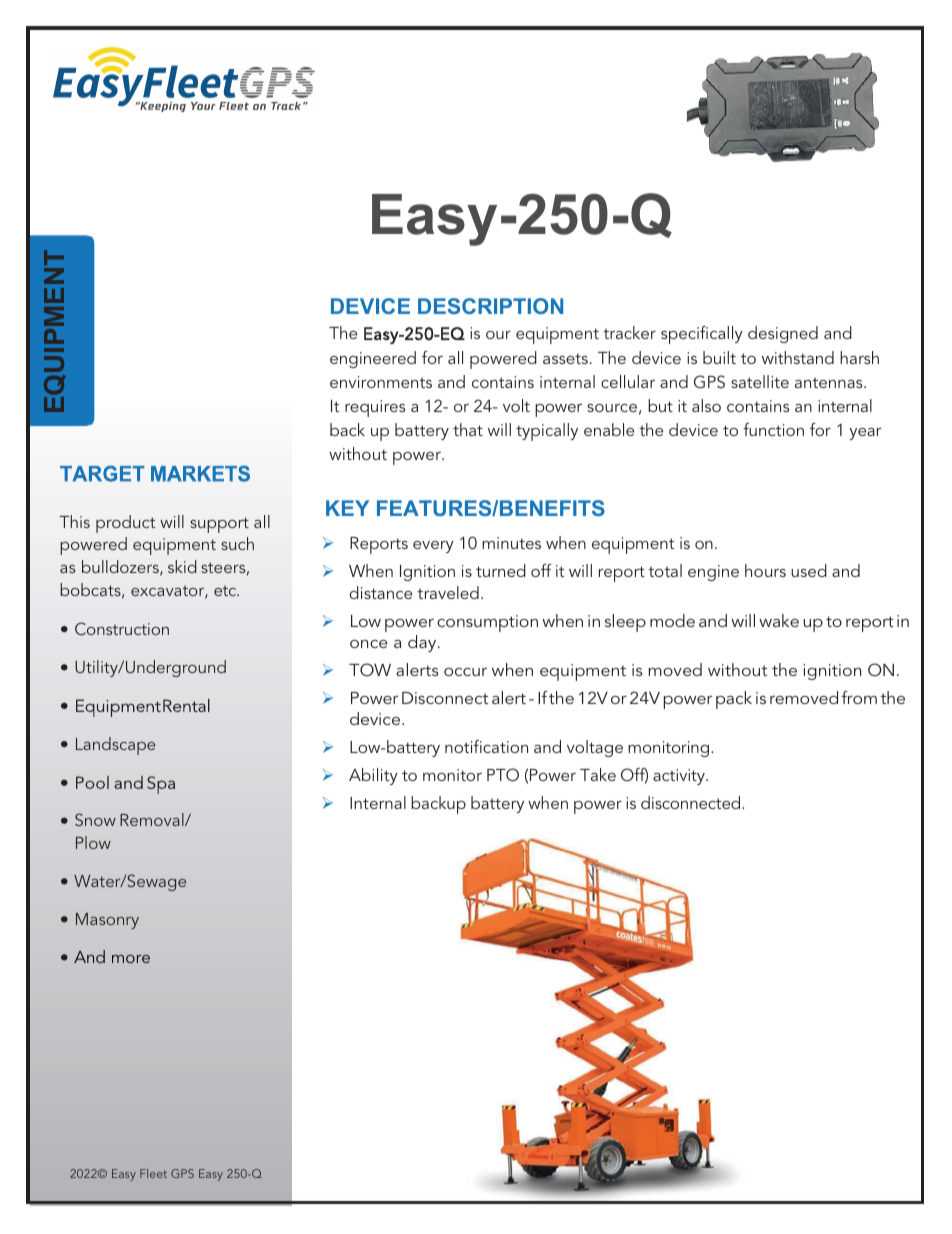  Describe the element at coordinates (692, 802) in the image. I see `disconnected` at that location.
